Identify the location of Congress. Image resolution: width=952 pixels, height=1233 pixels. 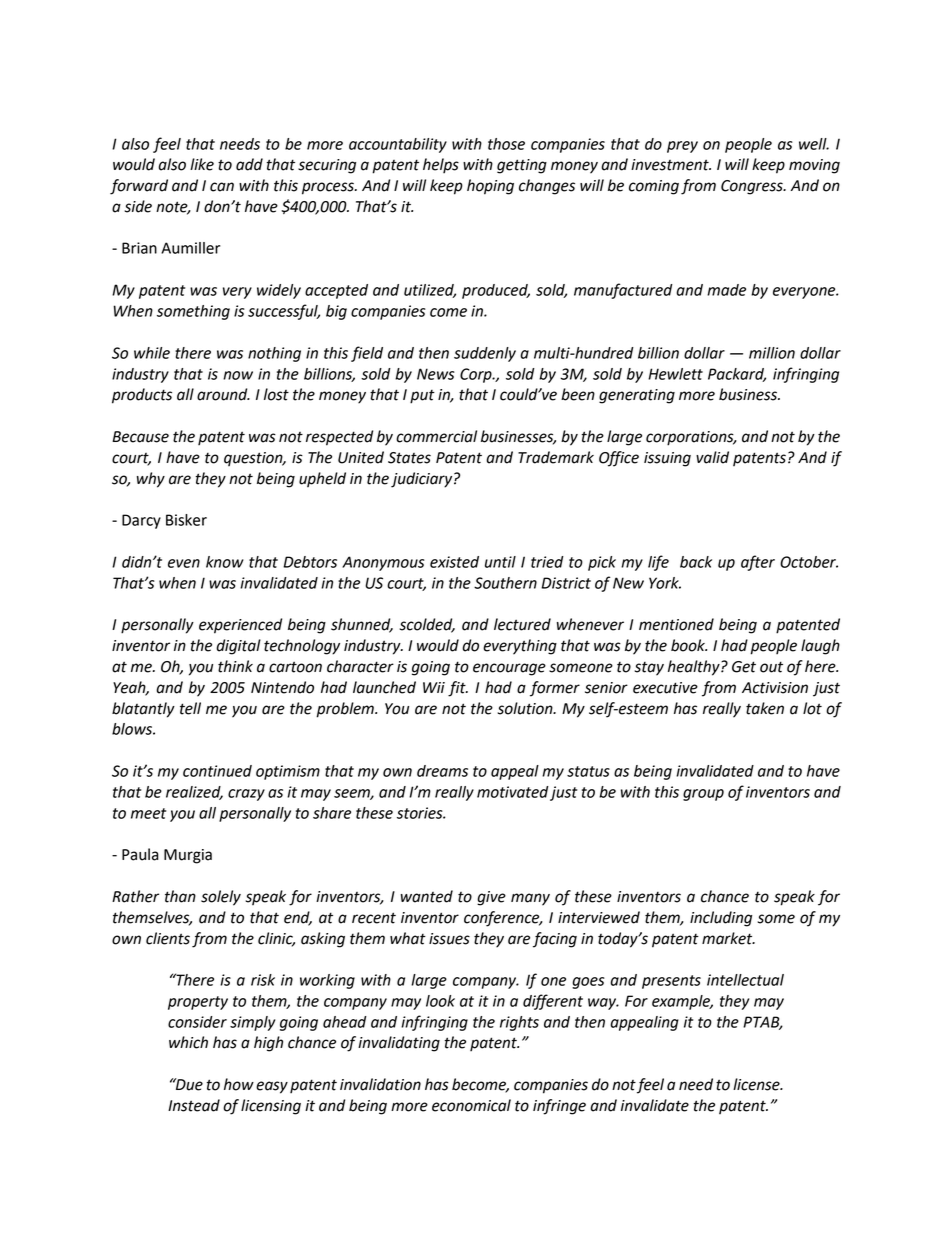
(753, 187).
